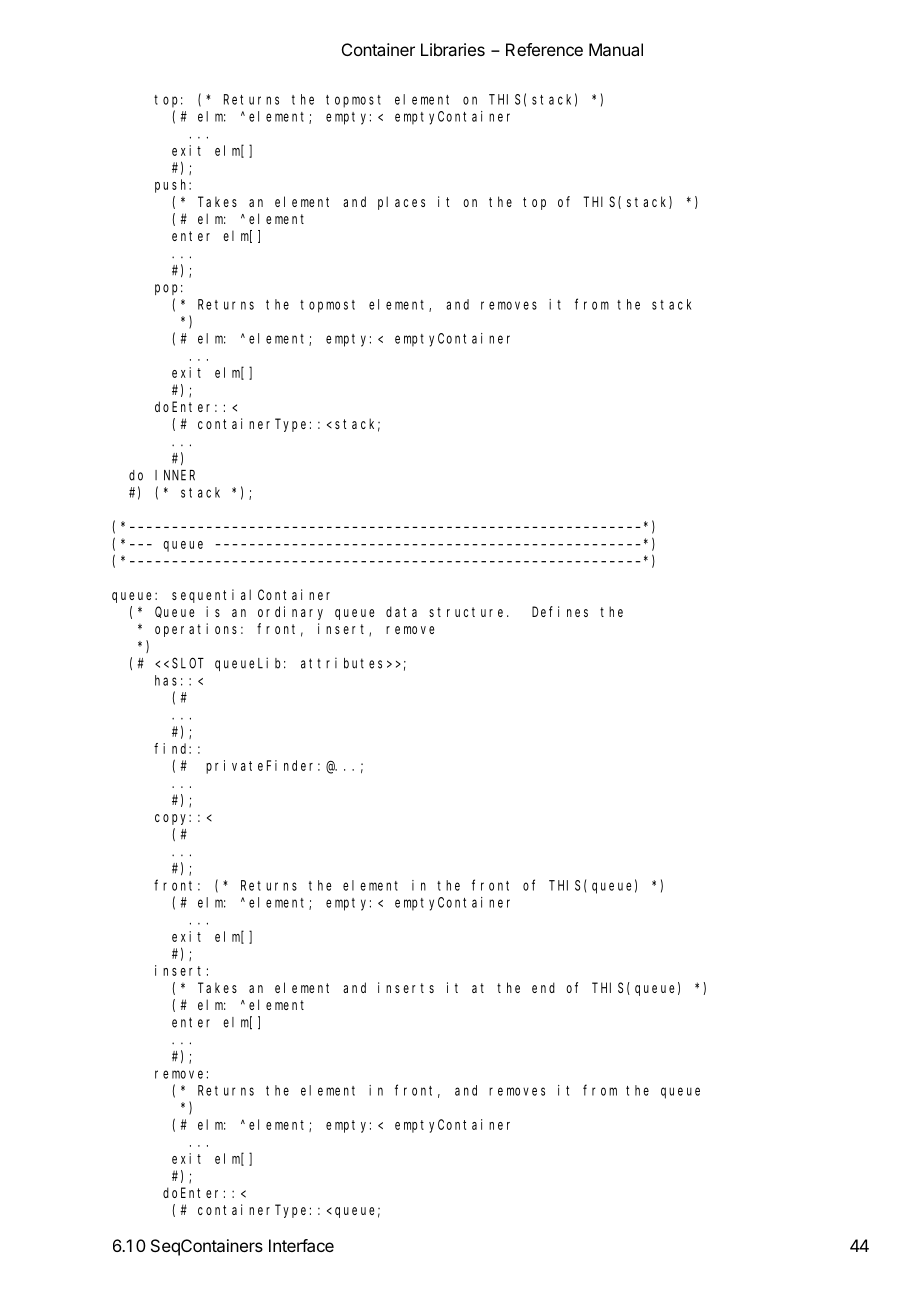  What do you see at coordinates (401, 203) in the page?
I see `places` at bounding box center [401, 203].
